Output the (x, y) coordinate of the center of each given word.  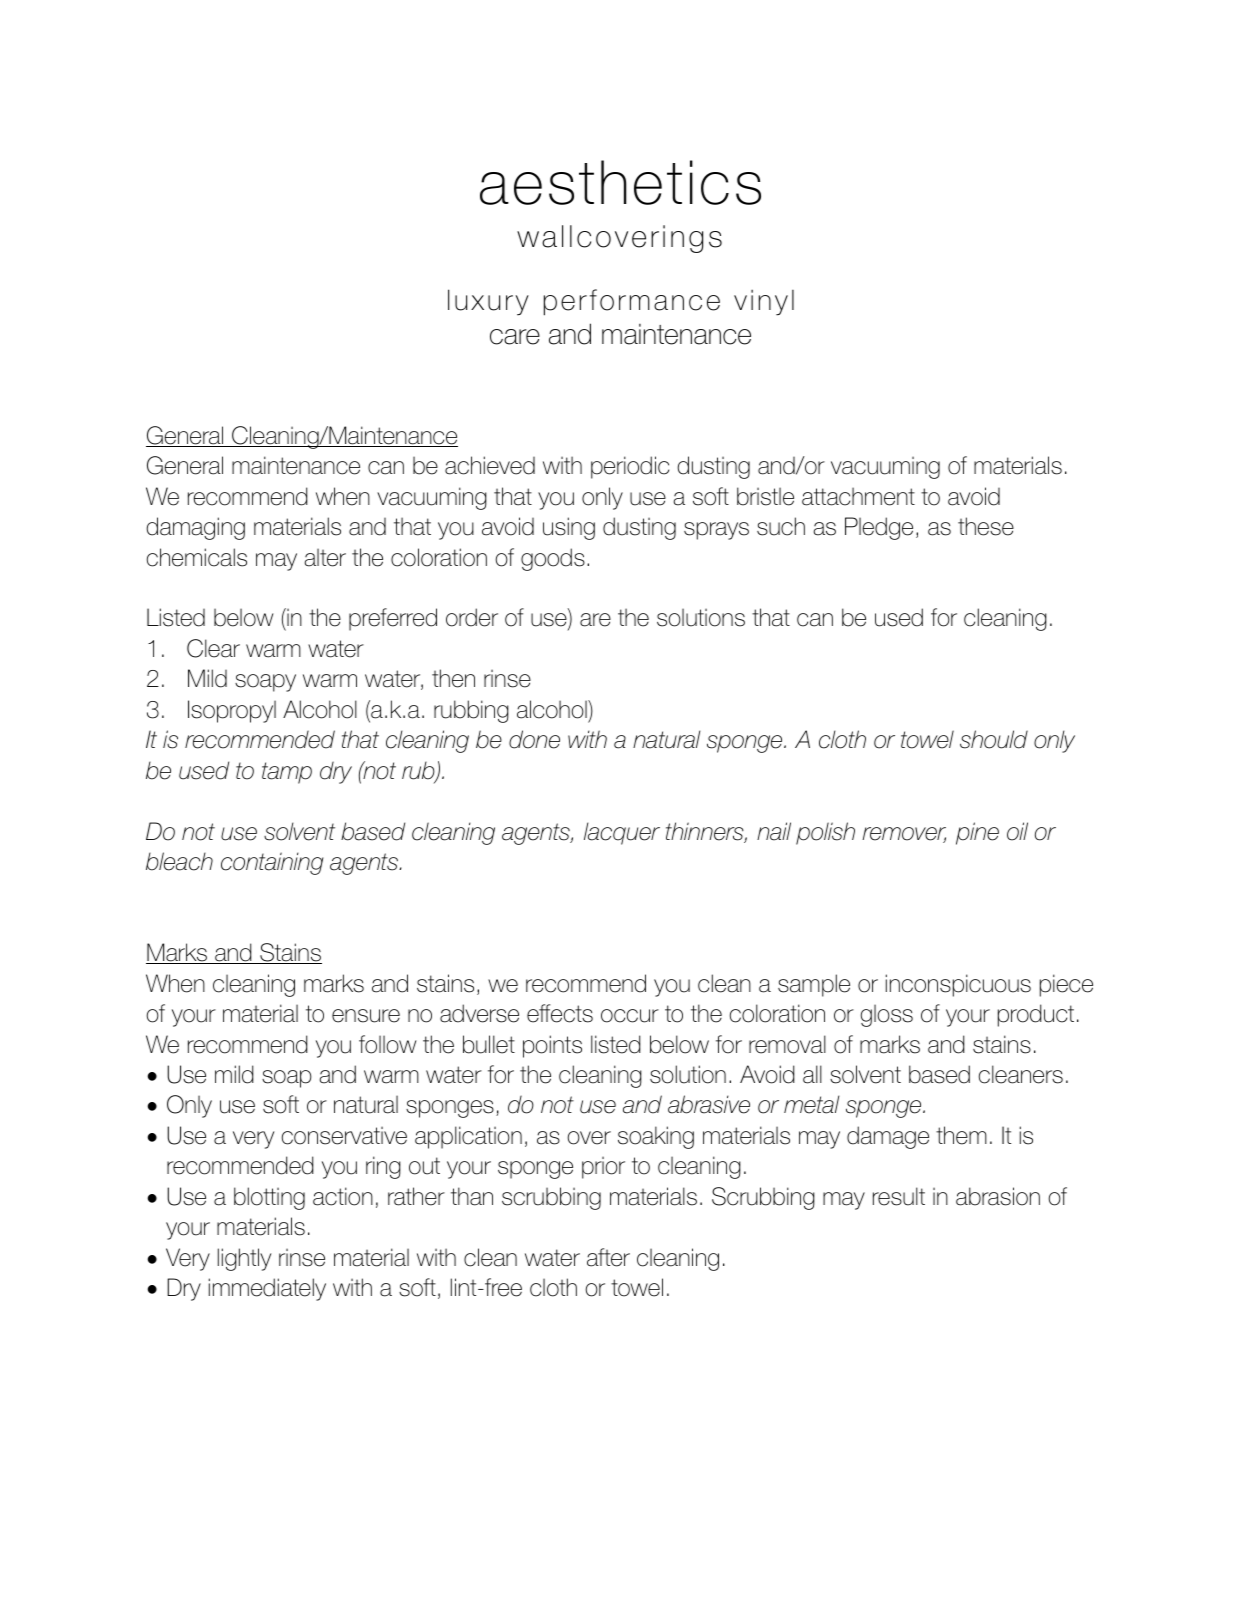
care (515, 337)
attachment (858, 496)
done (534, 739)
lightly (244, 1259)
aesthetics (620, 182)
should (994, 739)
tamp (287, 773)
